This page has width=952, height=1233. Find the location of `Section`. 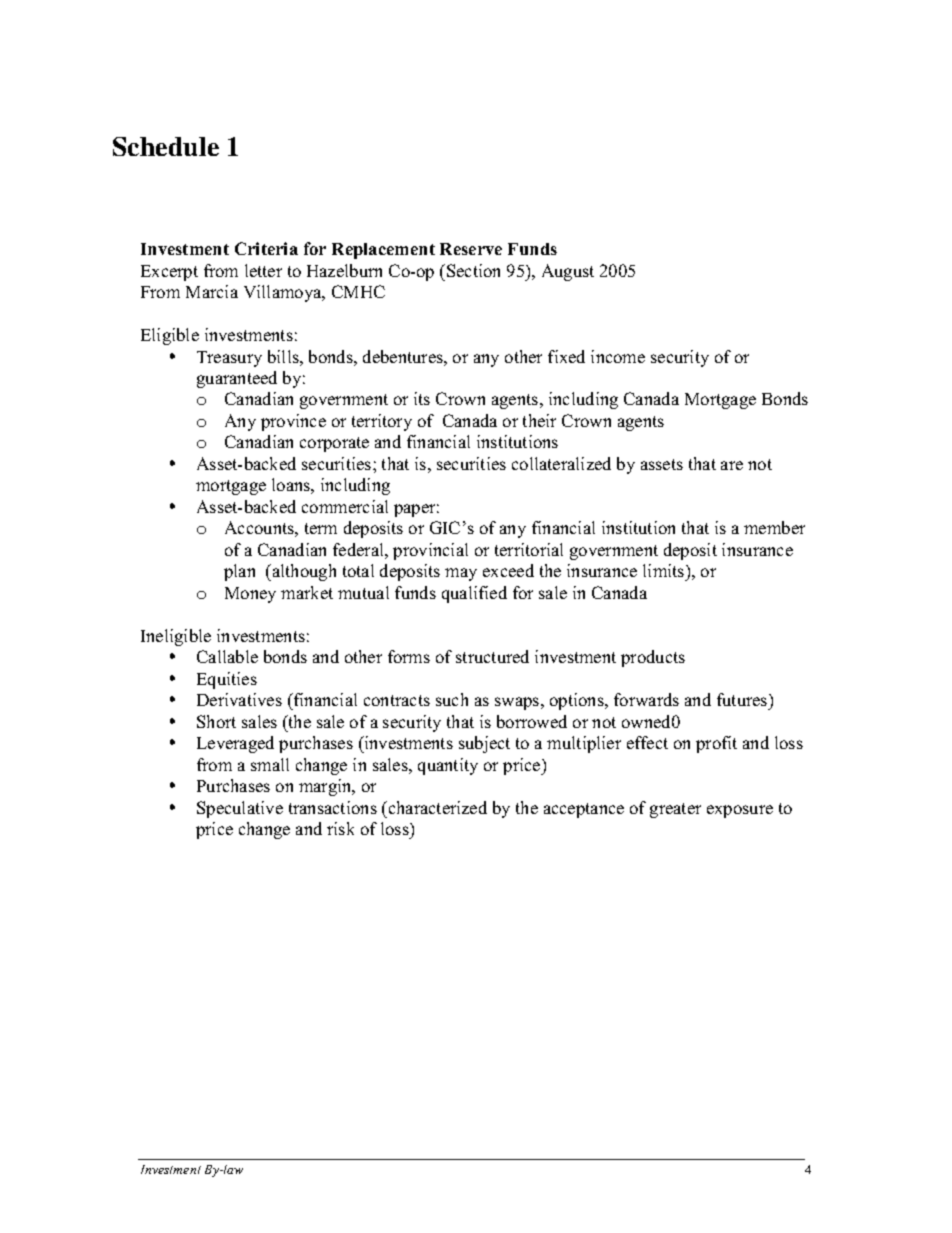

Section is located at coordinates (473, 270).
